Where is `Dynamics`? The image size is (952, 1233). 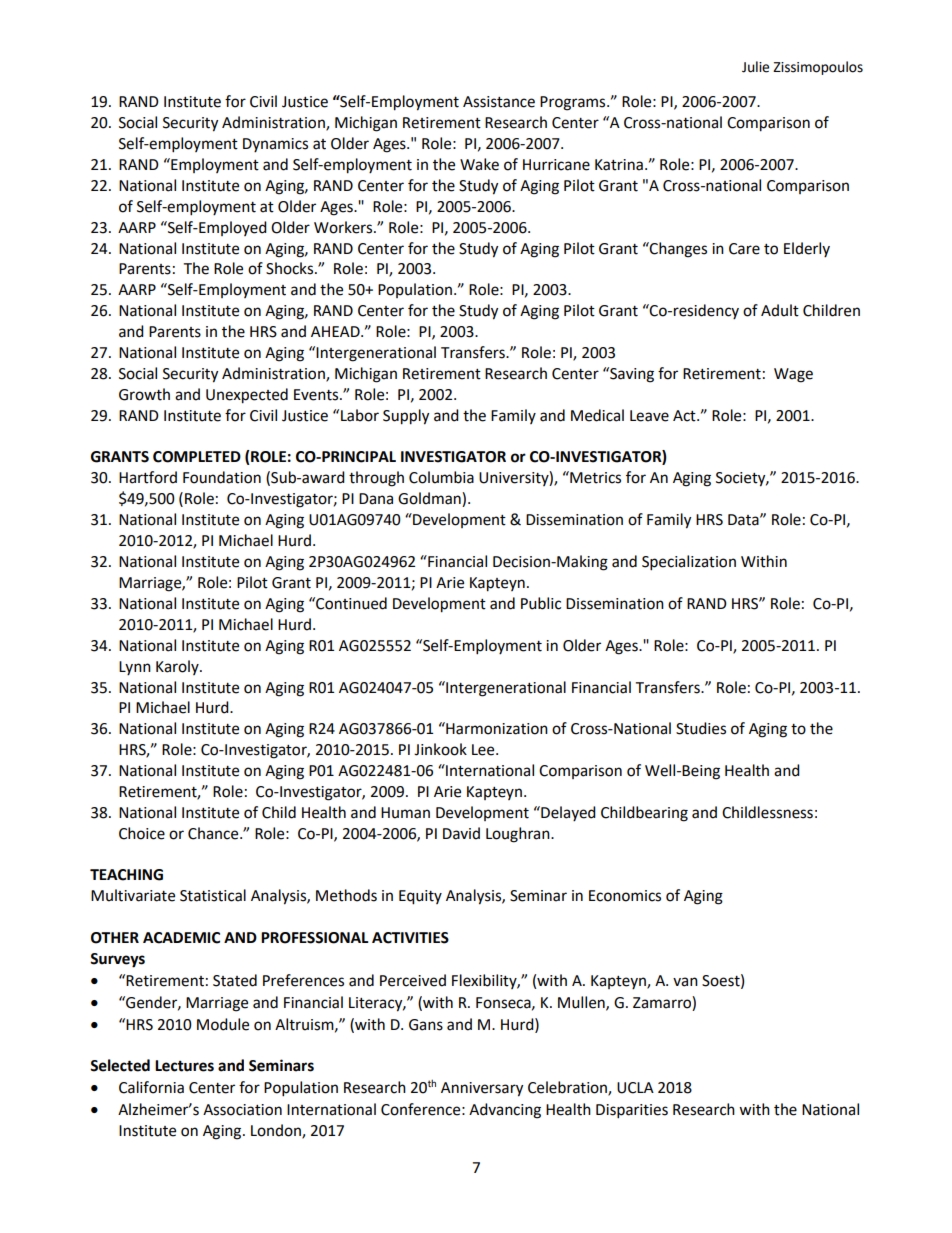 Dynamics is located at coordinates (275, 145).
